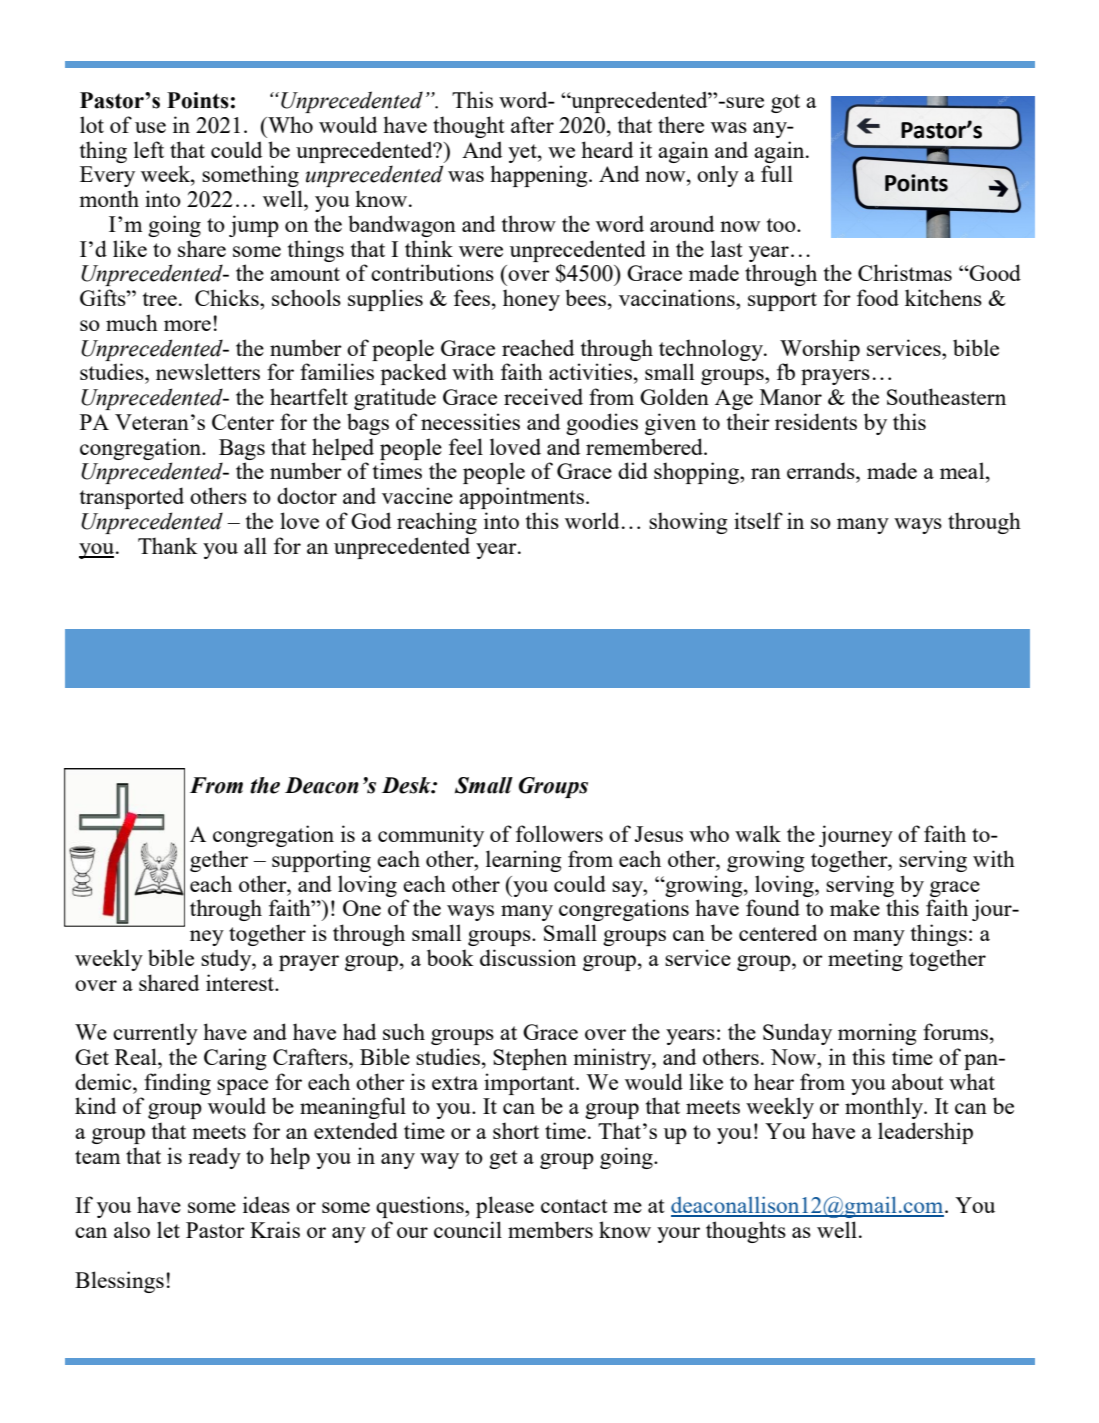 This screenshot has width=1099, height=1423. What do you see at coordinates (820, 350) in the screenshot?
I see `Worship` at bounding box center [820, 350].
